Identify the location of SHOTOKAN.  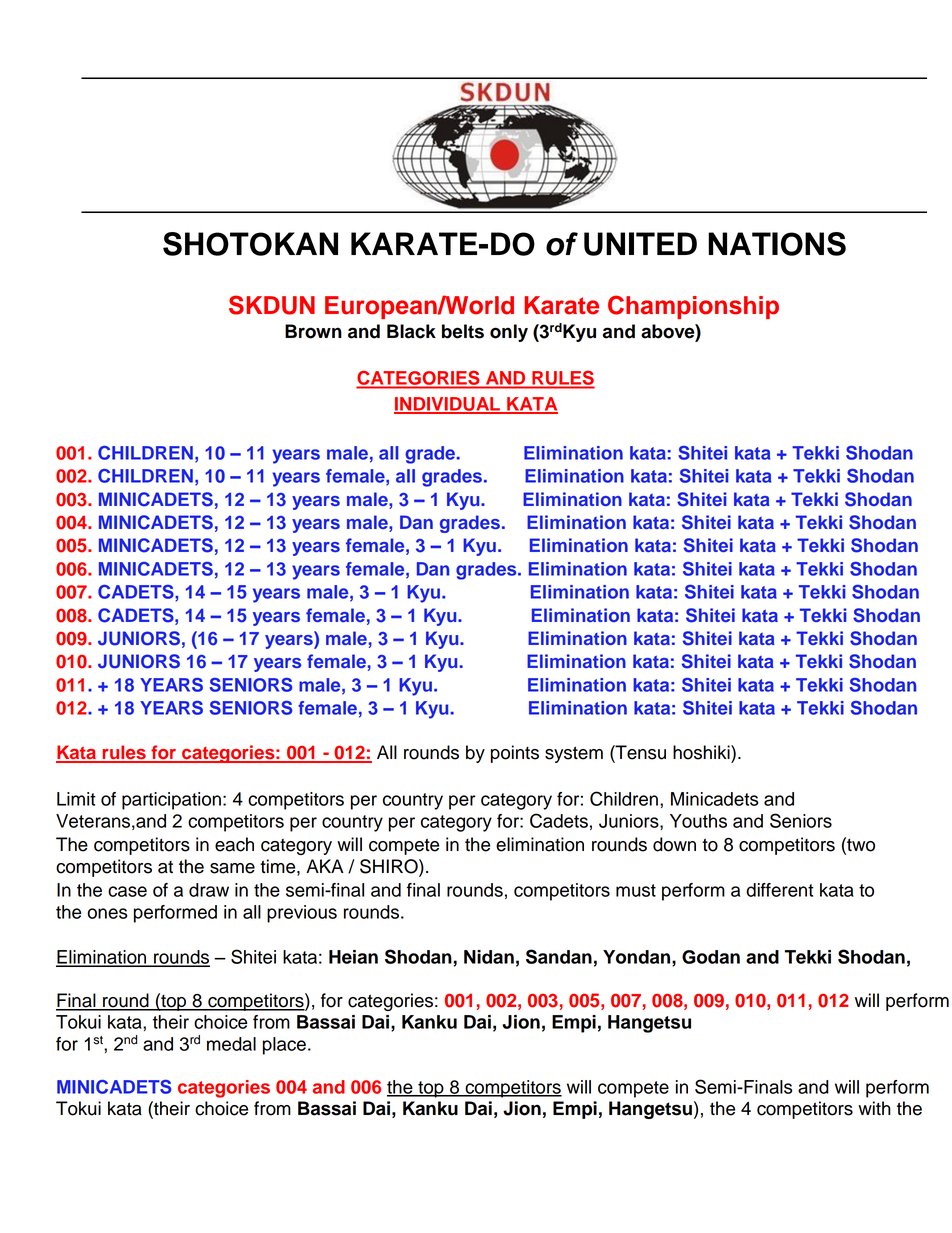
(250, 244).
